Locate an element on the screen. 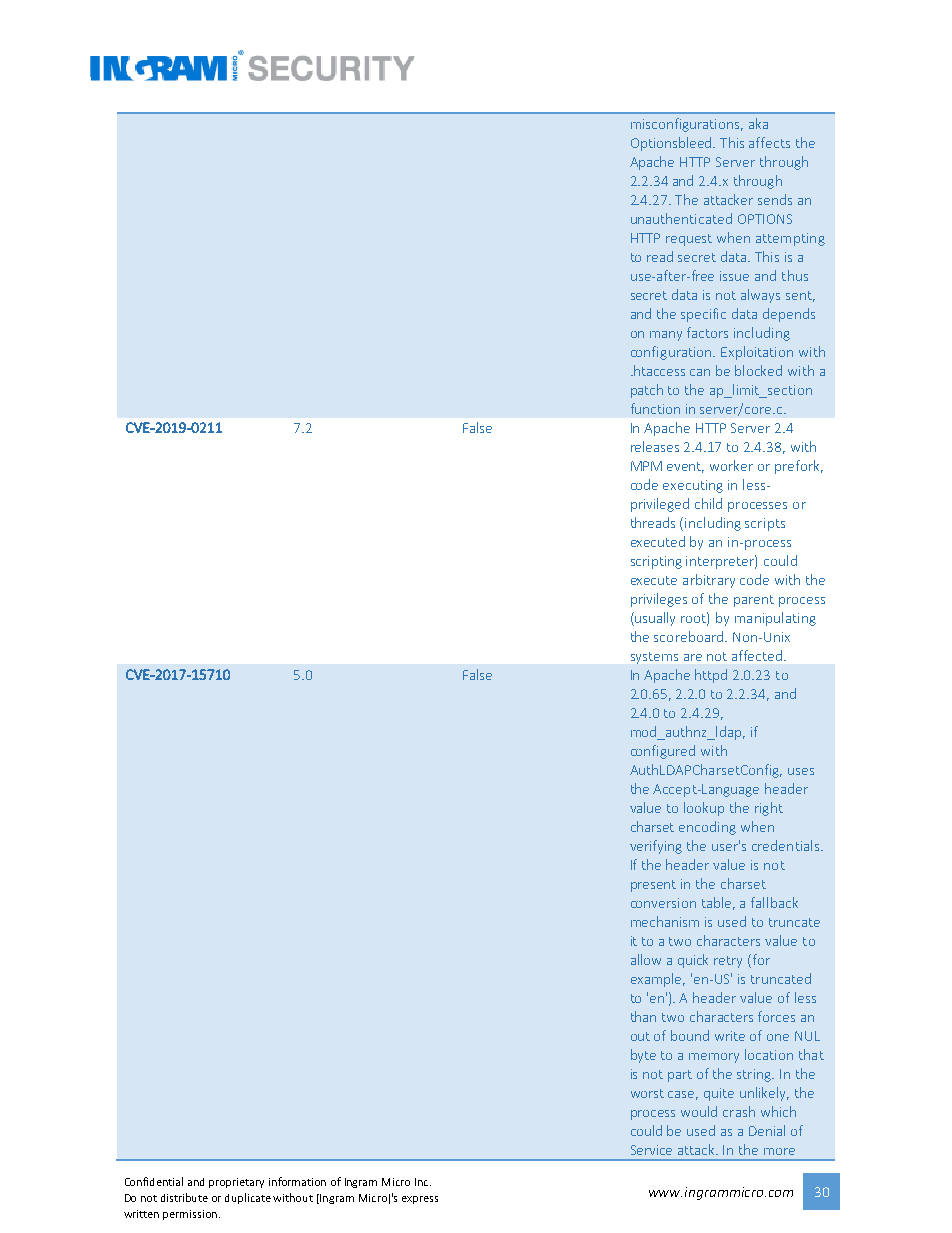  affected is located at coordinates (757, 655).
